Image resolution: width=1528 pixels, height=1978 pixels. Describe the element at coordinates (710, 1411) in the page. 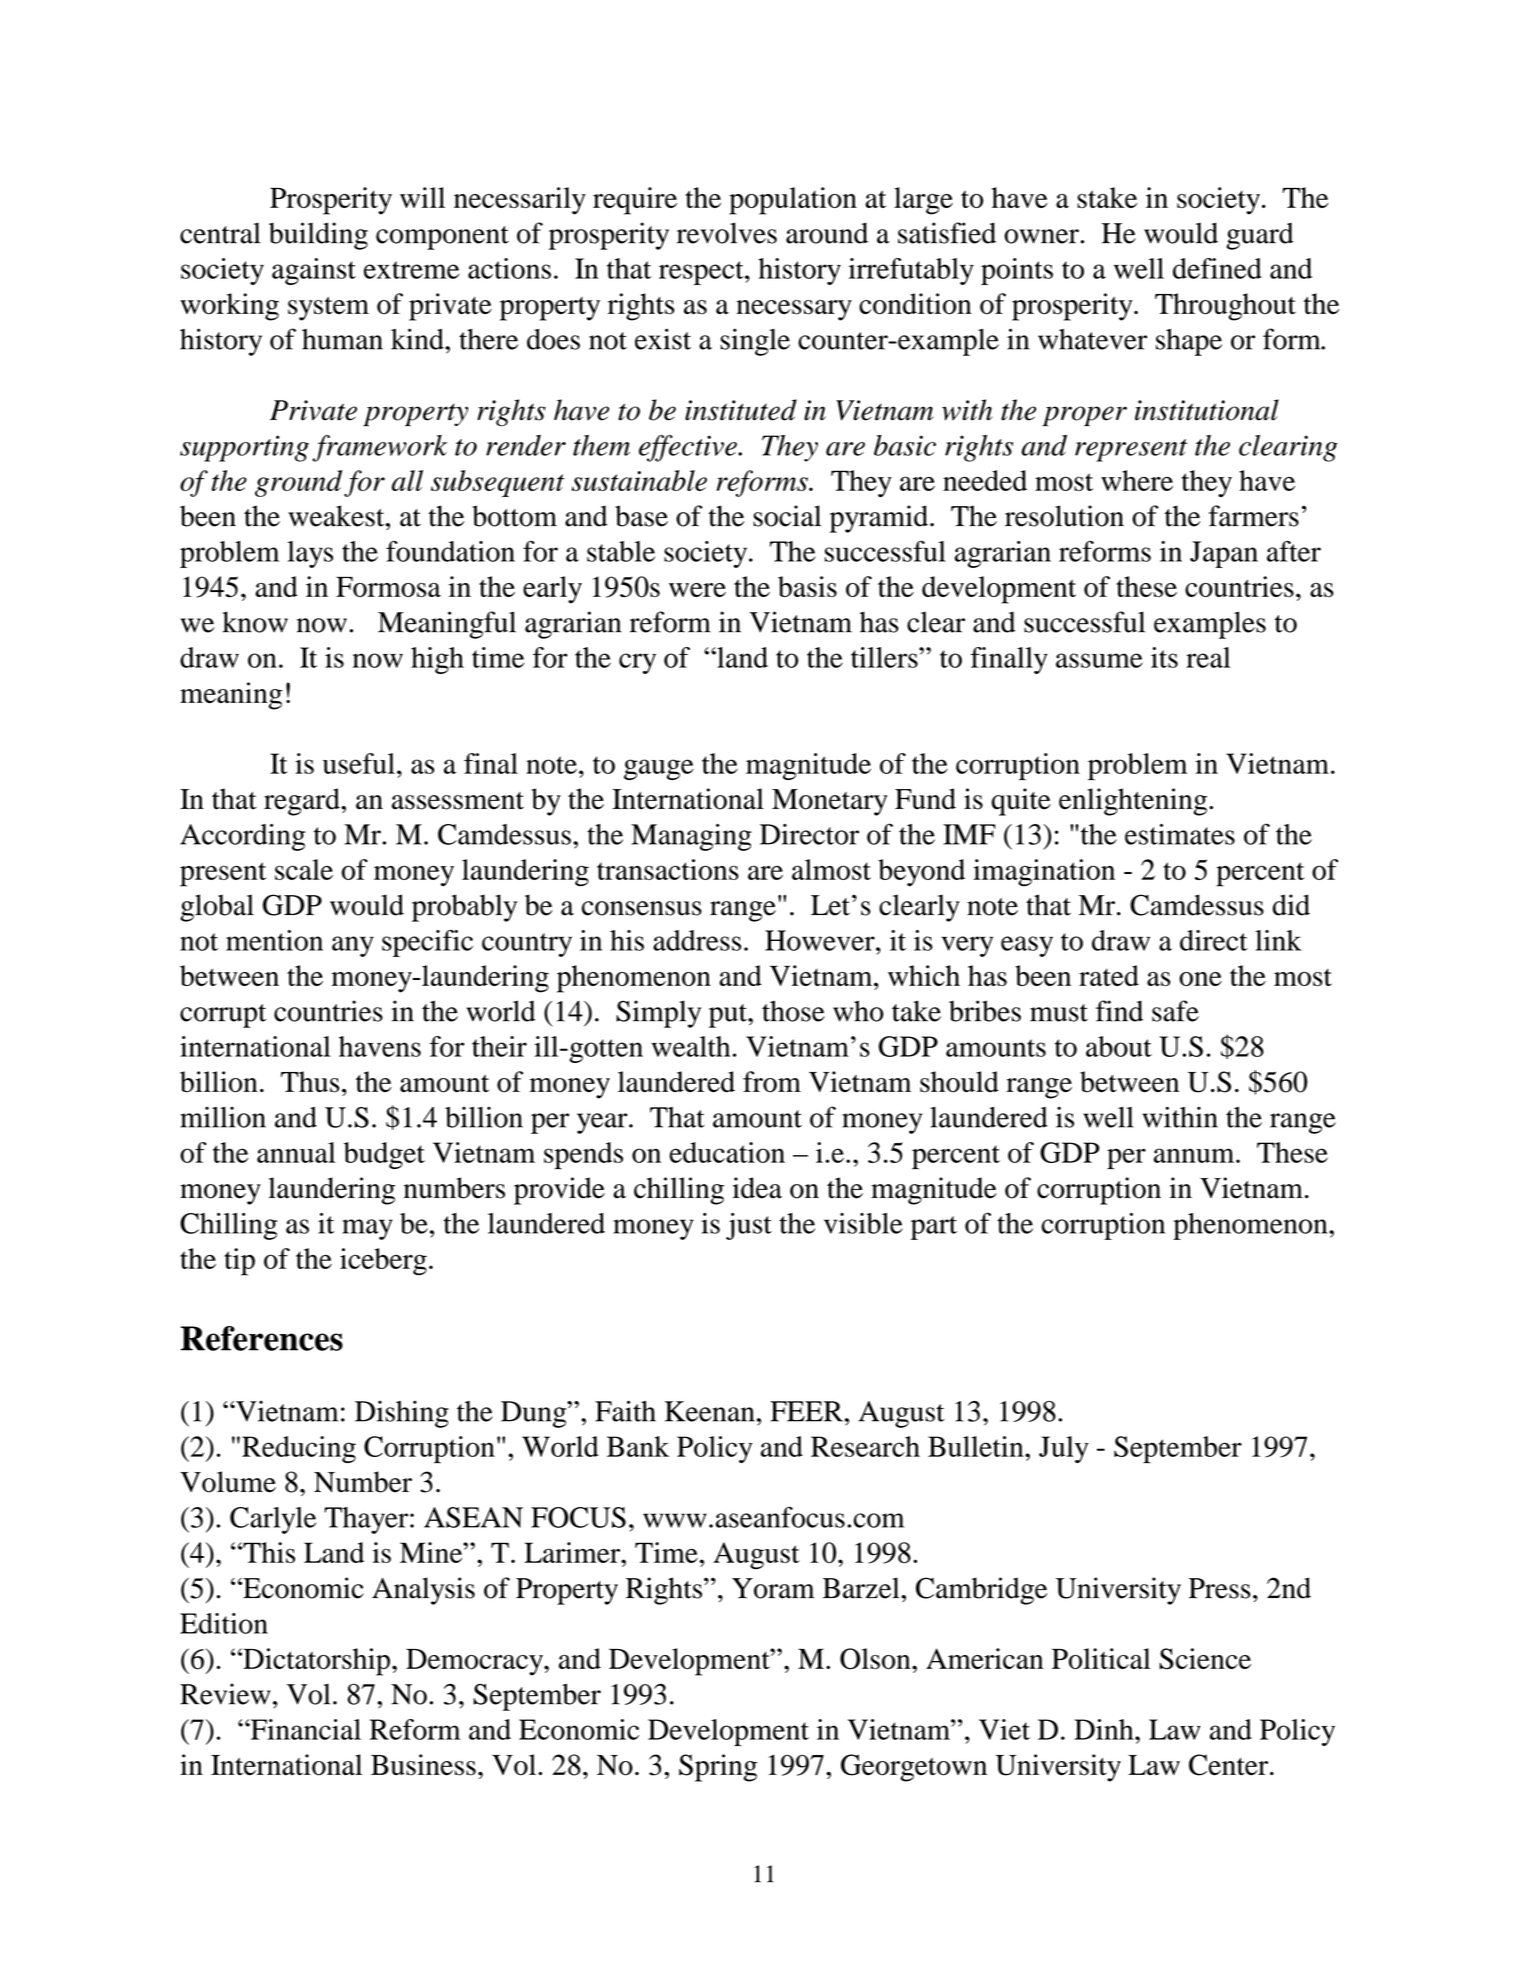

I see `Keenan` at that location.
